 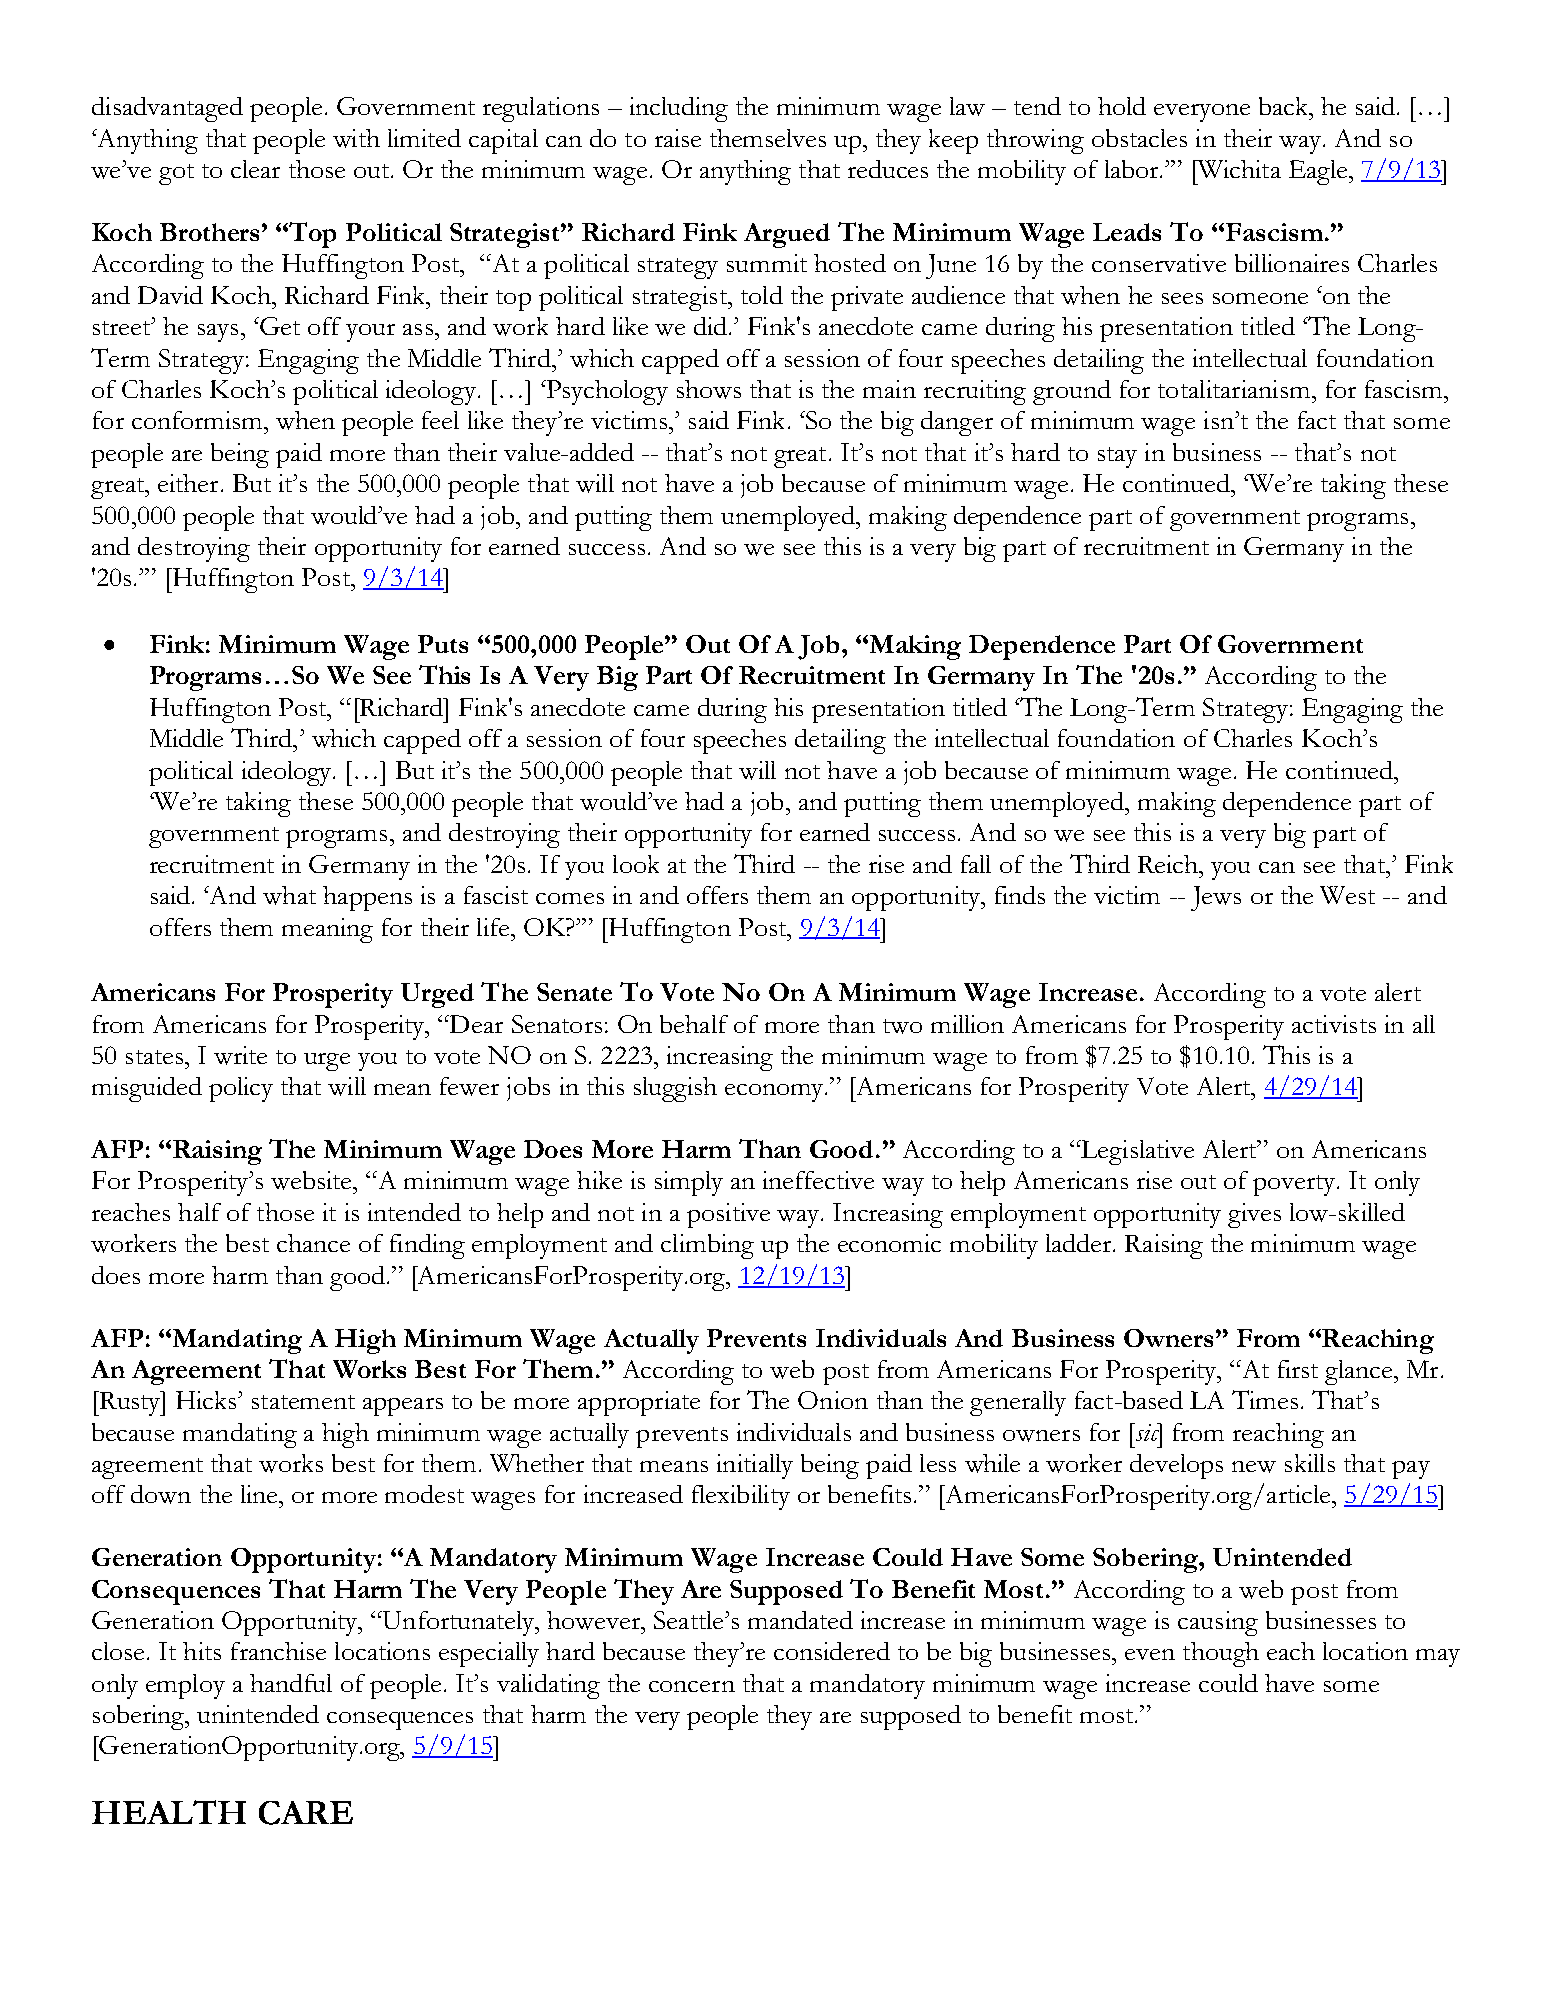 What do you see at coordinates (255, 169) in the page?
I see `clear` at bounding box center [255, 169].
